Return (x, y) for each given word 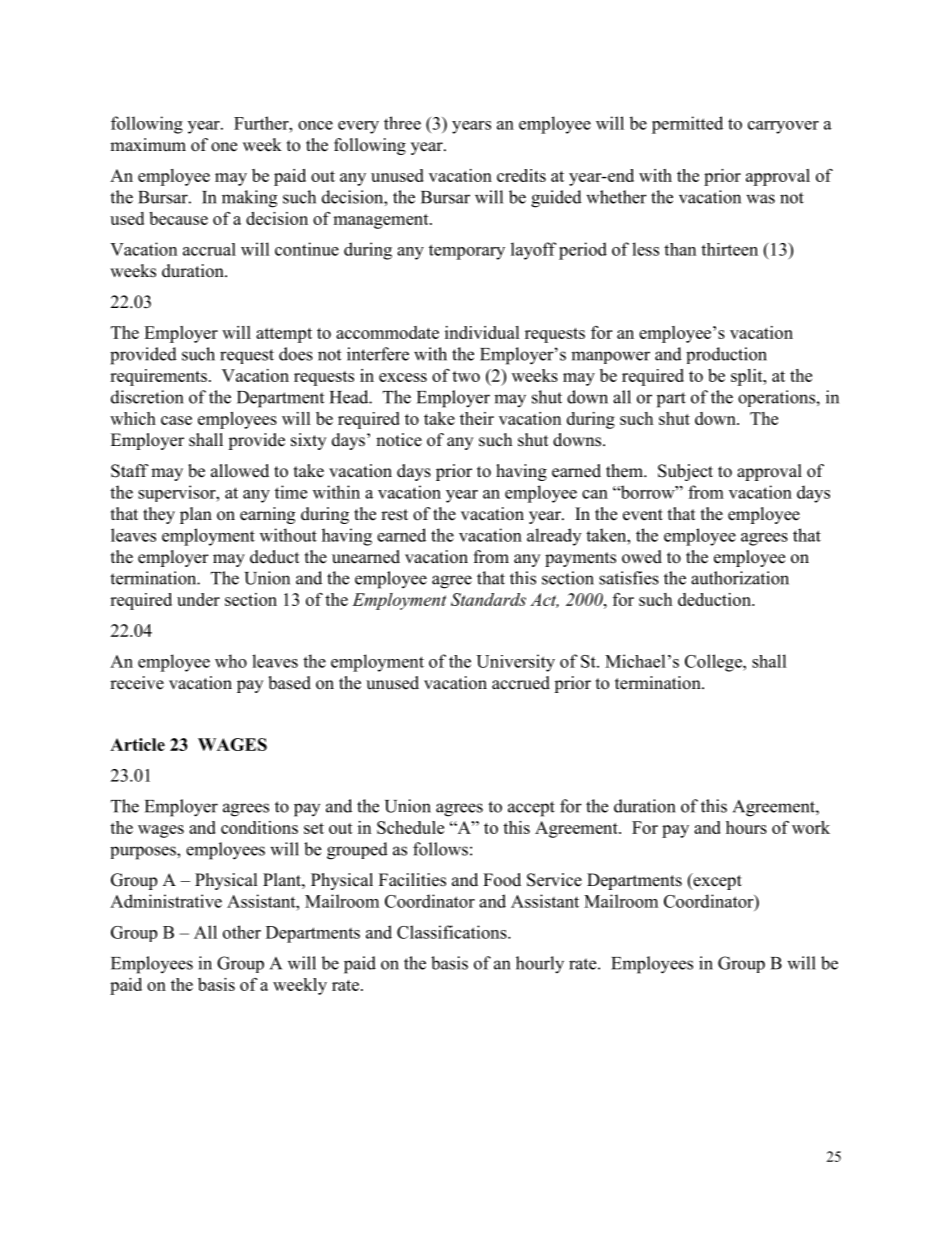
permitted (687, 125)
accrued (521, 683)
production (726, 355)
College (714, 663)
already (554, 537)
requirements (158, 377)
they (159, 515)
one (224, 147)
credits (521, 175)
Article (137, 744)
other (242, 932)
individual (482, 332)
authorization (740, 578)
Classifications (453, 932)
